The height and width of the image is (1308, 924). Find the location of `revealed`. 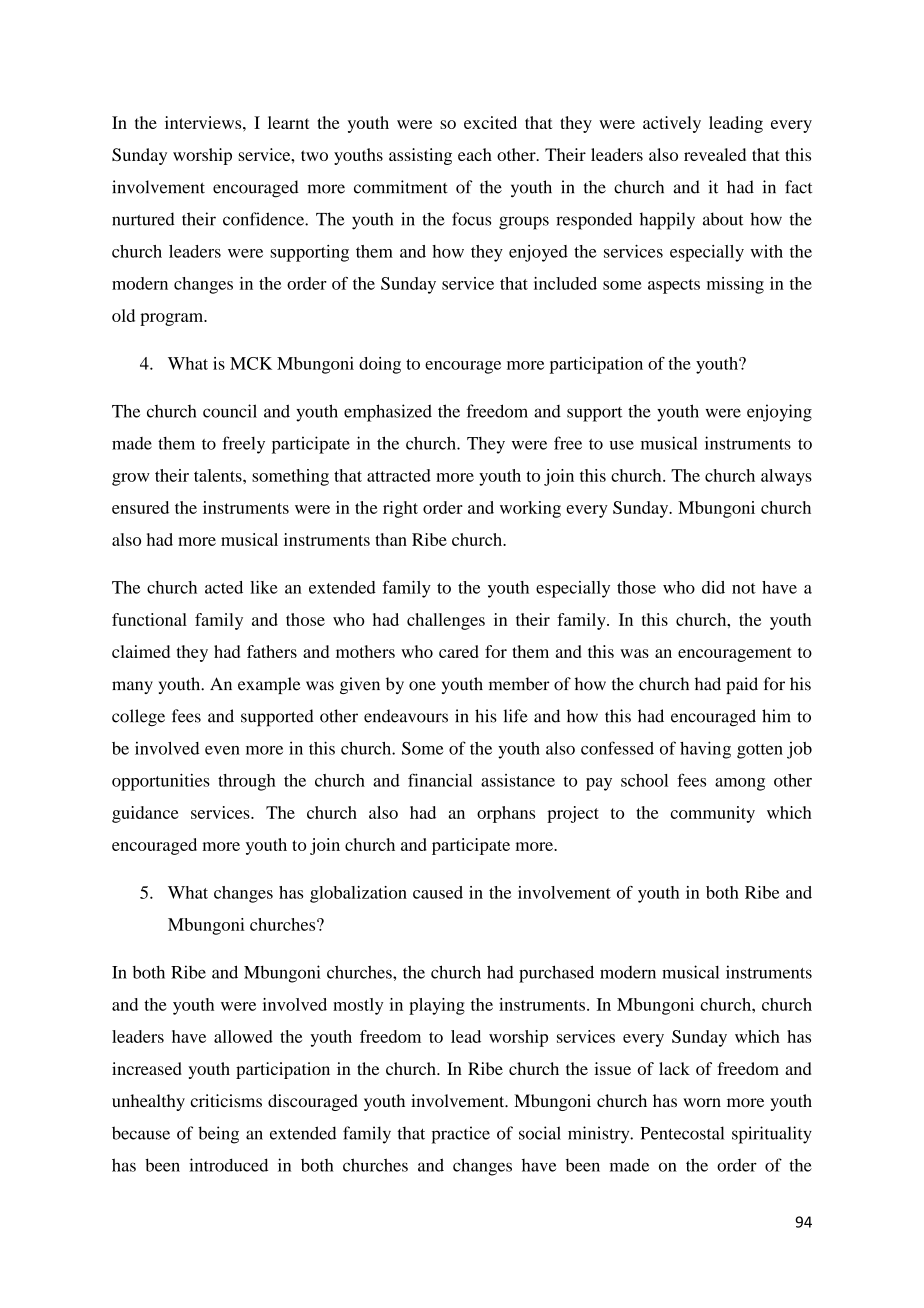

revealed is located at coordinates (715, 154).
